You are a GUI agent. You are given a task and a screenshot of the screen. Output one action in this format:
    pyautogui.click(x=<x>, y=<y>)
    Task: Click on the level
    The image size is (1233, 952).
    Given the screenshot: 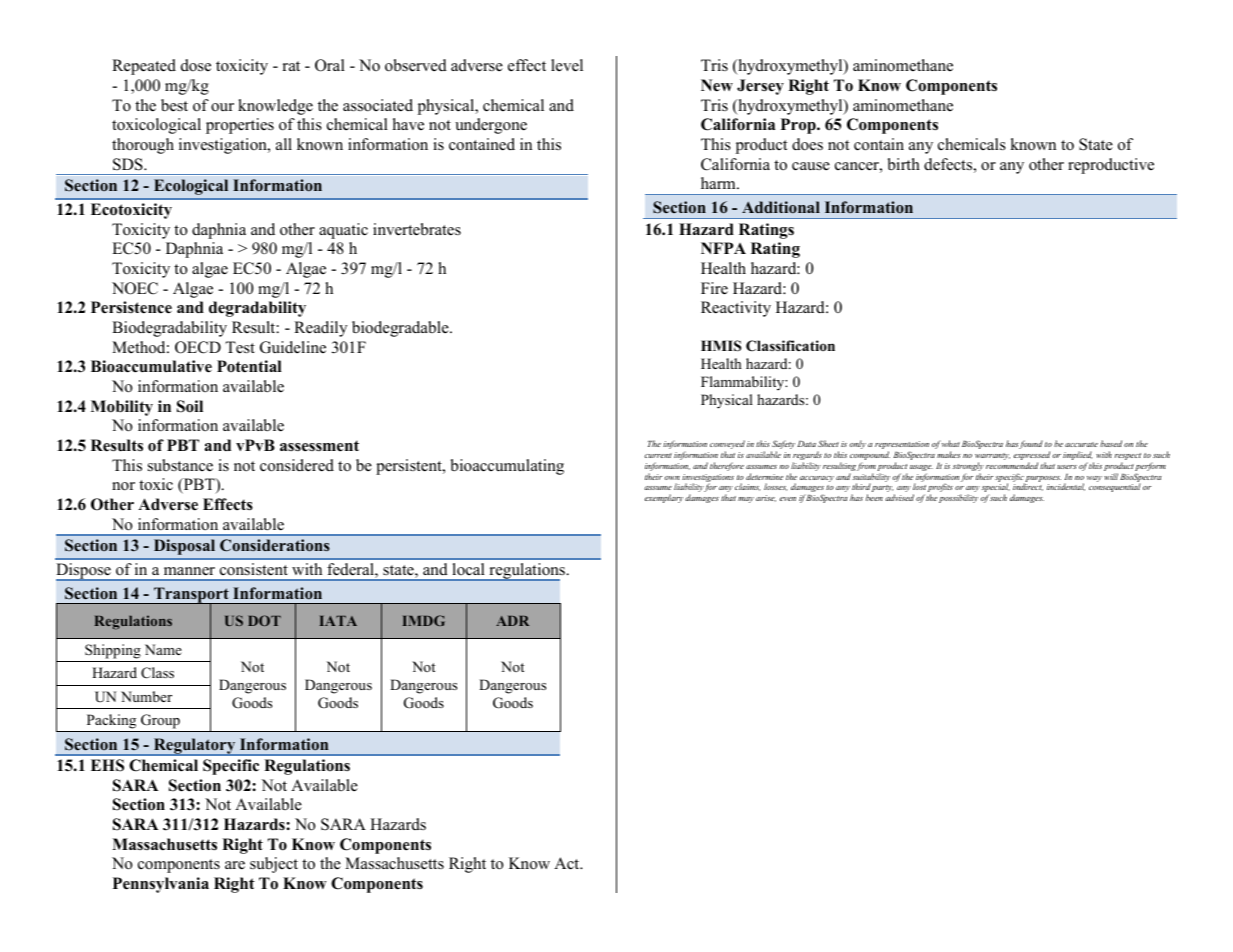 What is the action you would take?
    pyautogui.click(x=567, y=65)
